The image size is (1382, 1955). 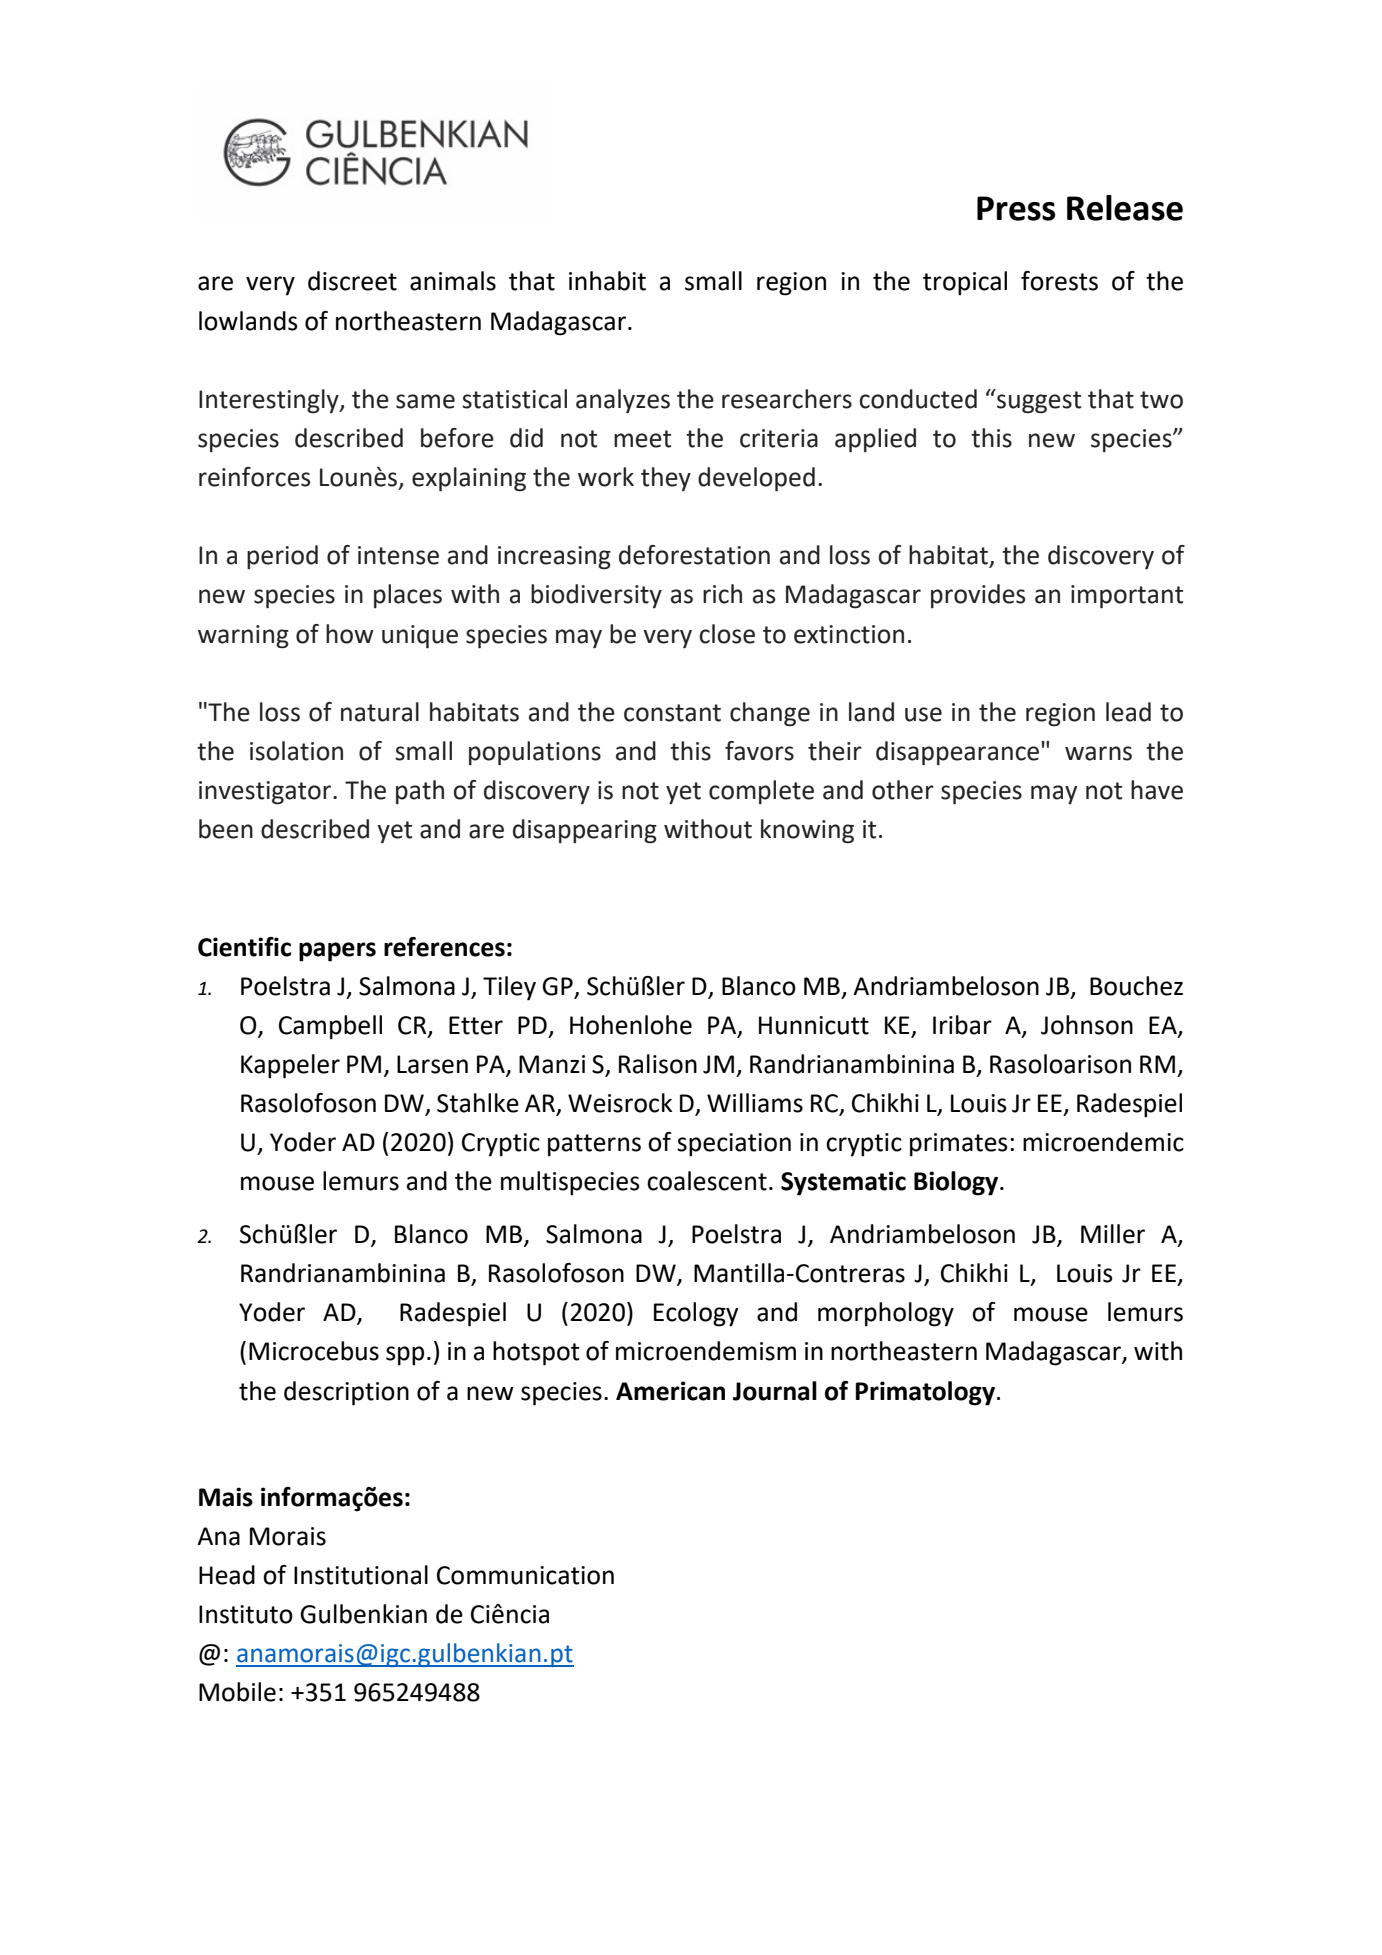 What do you see at coordinates (1113, 1234) in the document?
I see `Miller` at bounding box center [1113, 1234].
